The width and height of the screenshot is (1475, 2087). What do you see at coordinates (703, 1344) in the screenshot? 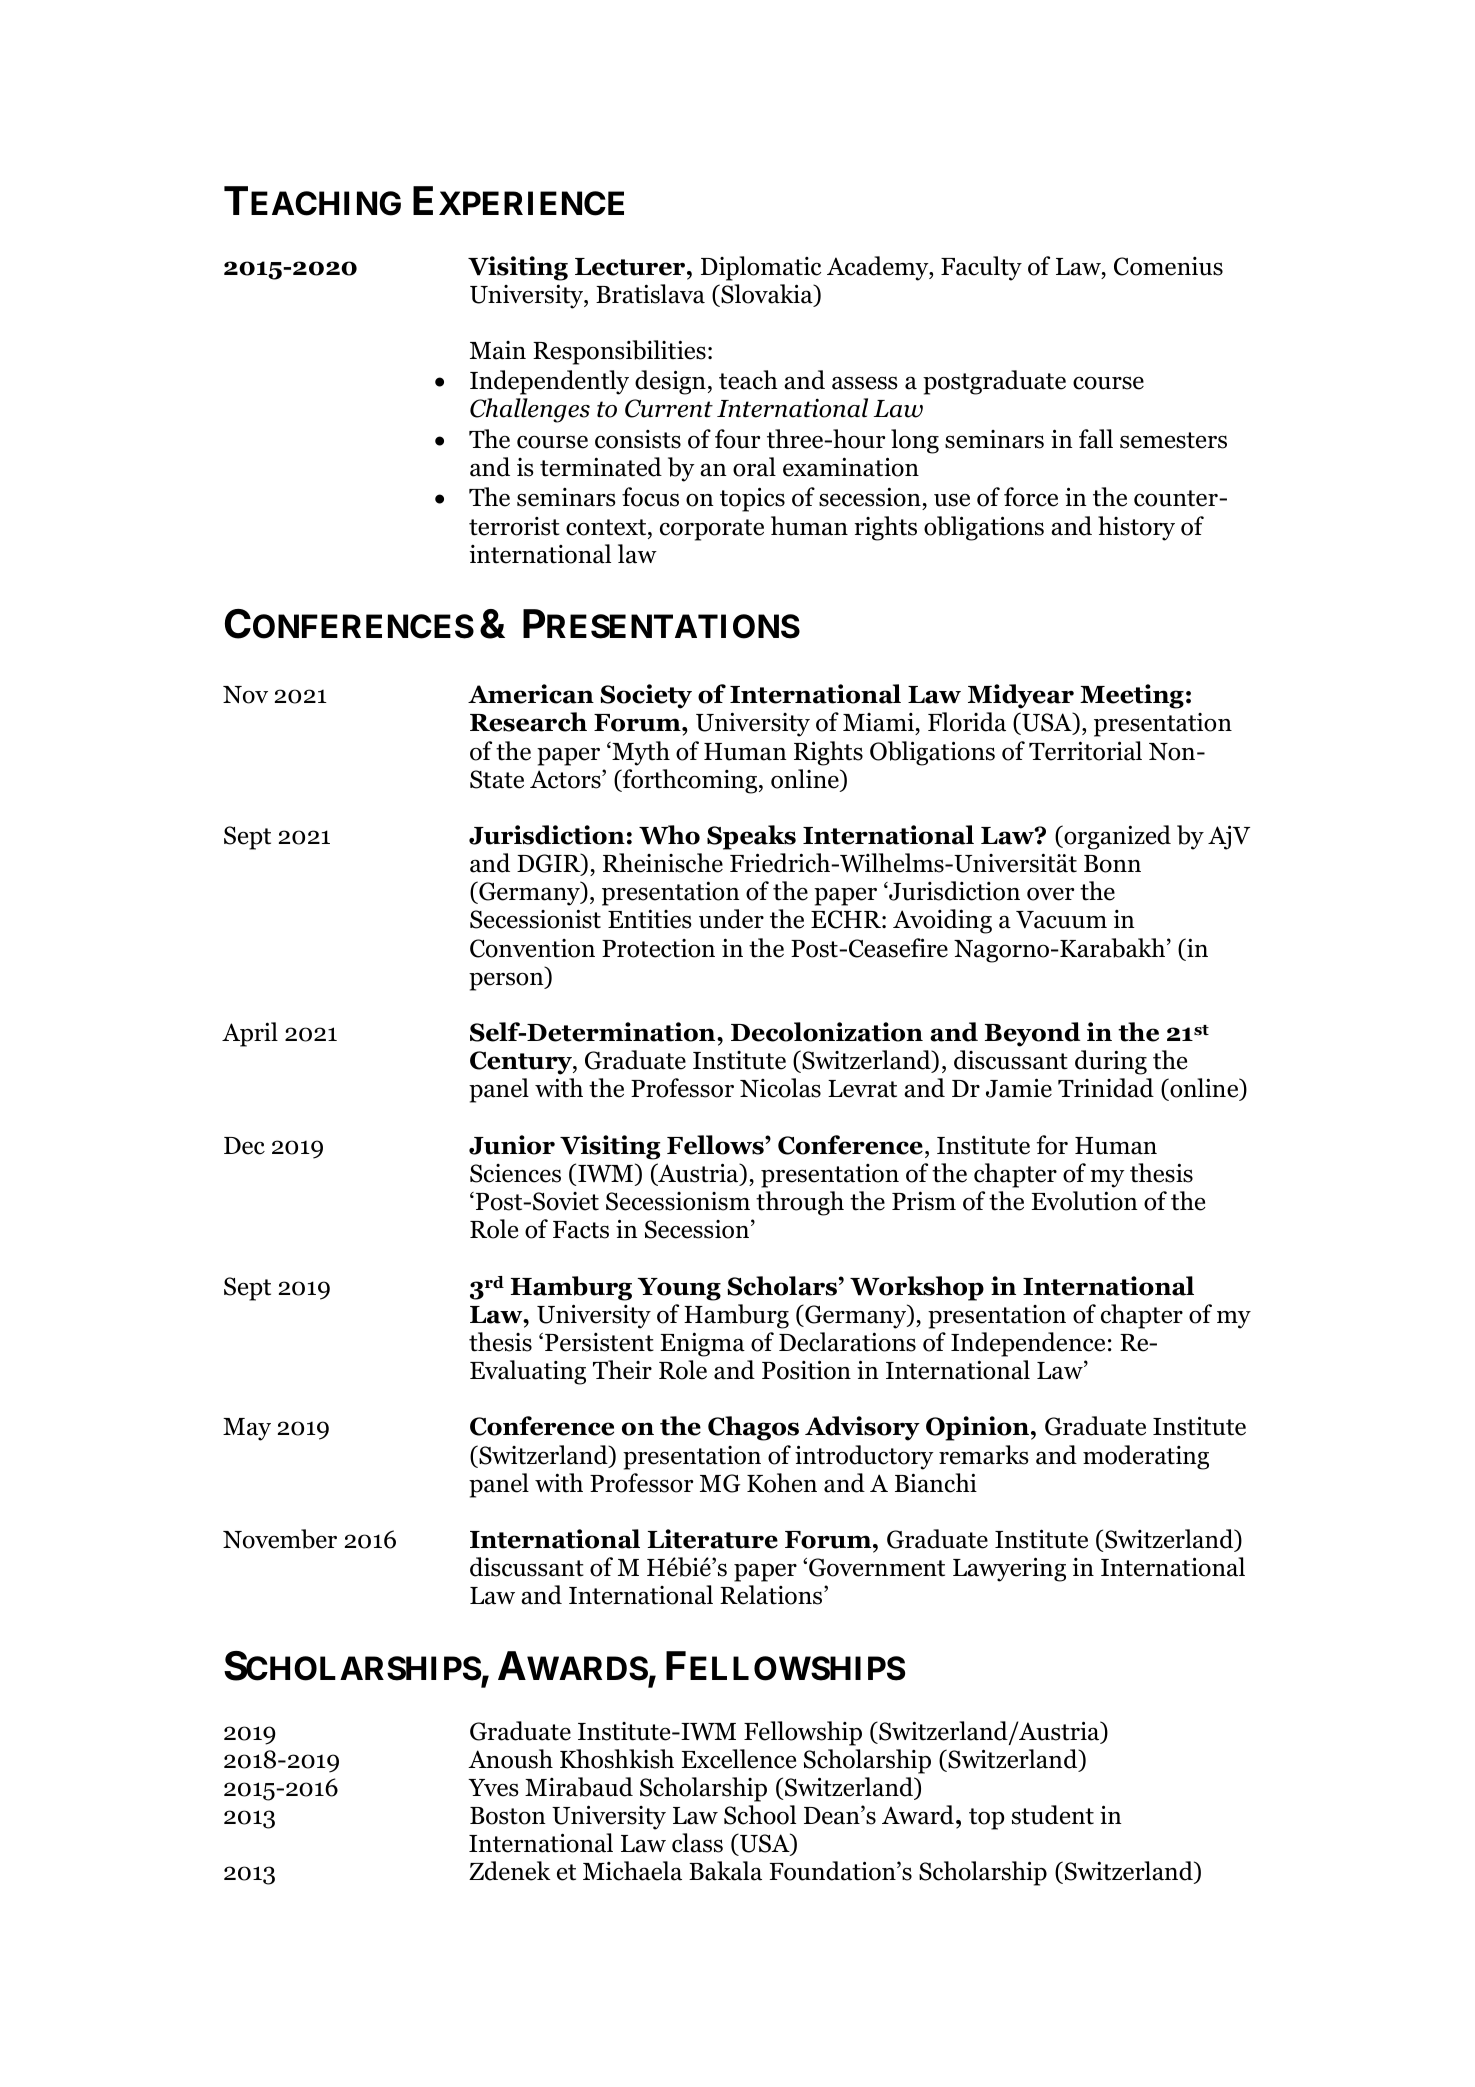
I see `Enigma` at bounding box center [703, 1344].
